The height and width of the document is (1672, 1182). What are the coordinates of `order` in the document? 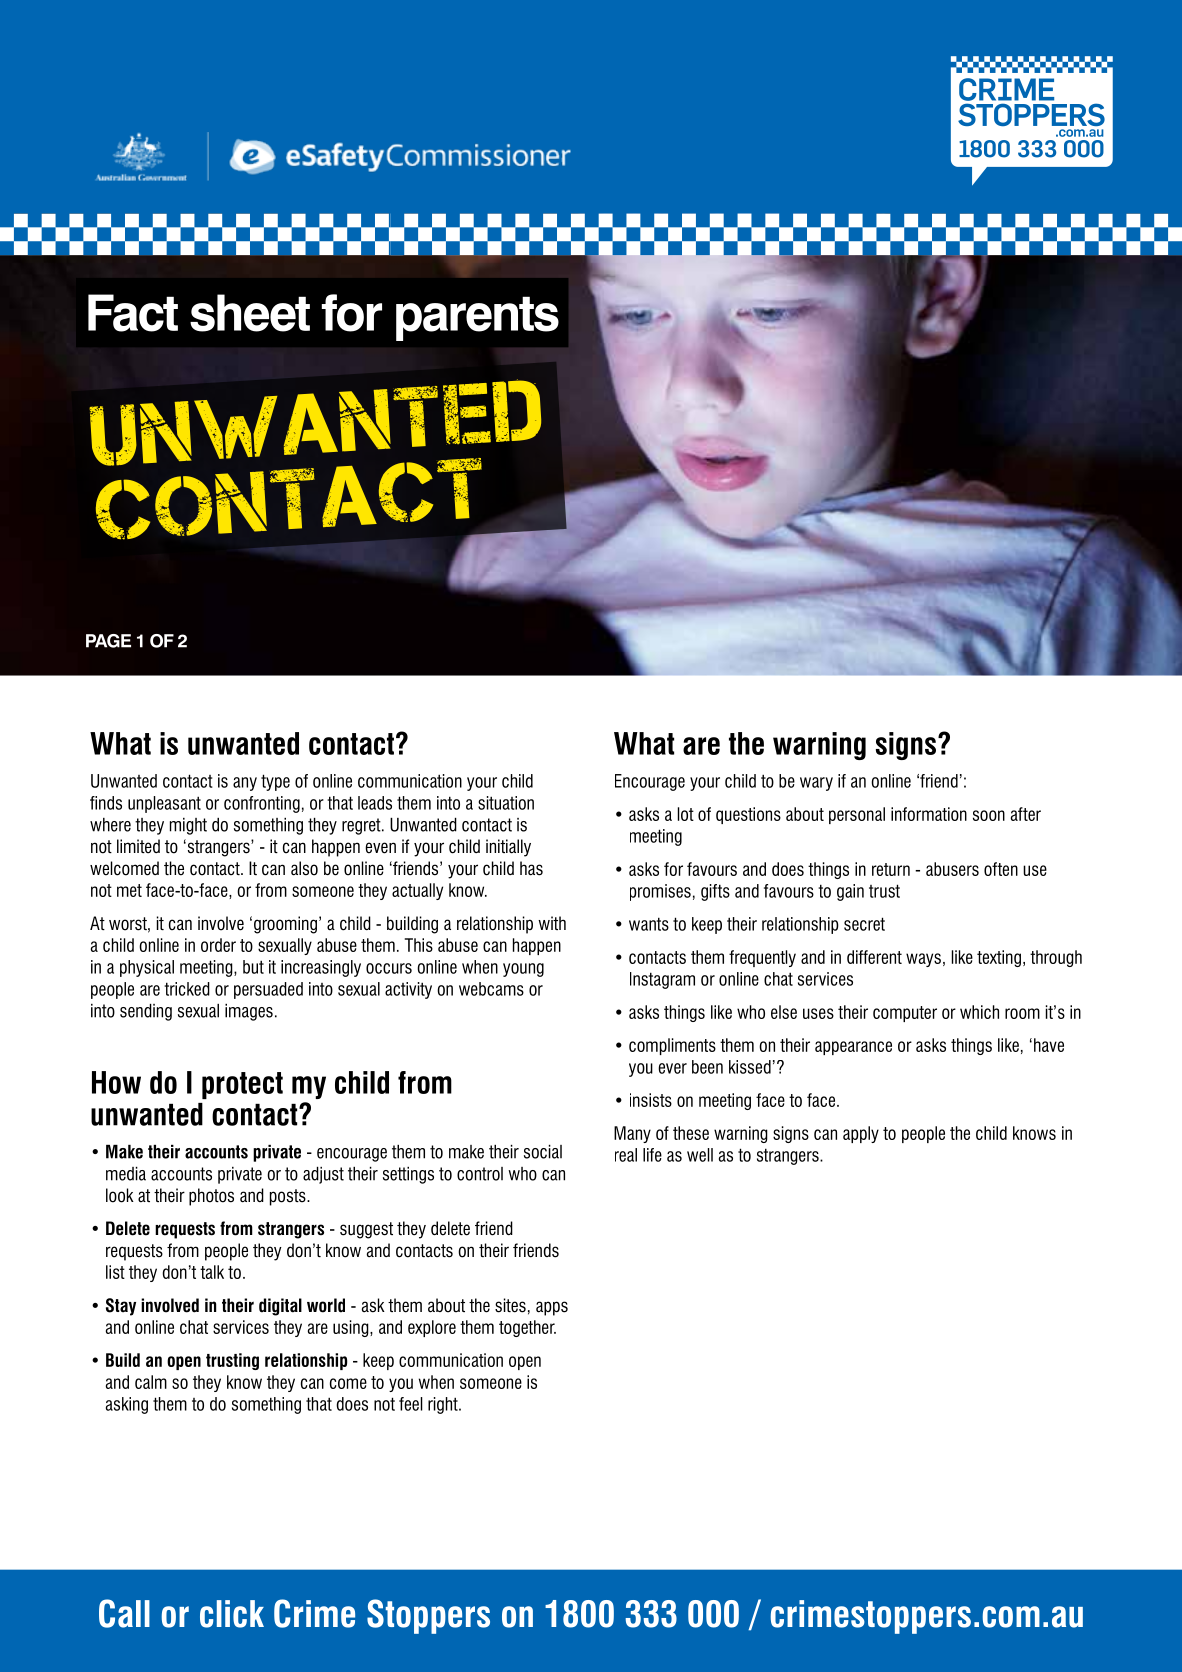 It's located at (218, 945).
